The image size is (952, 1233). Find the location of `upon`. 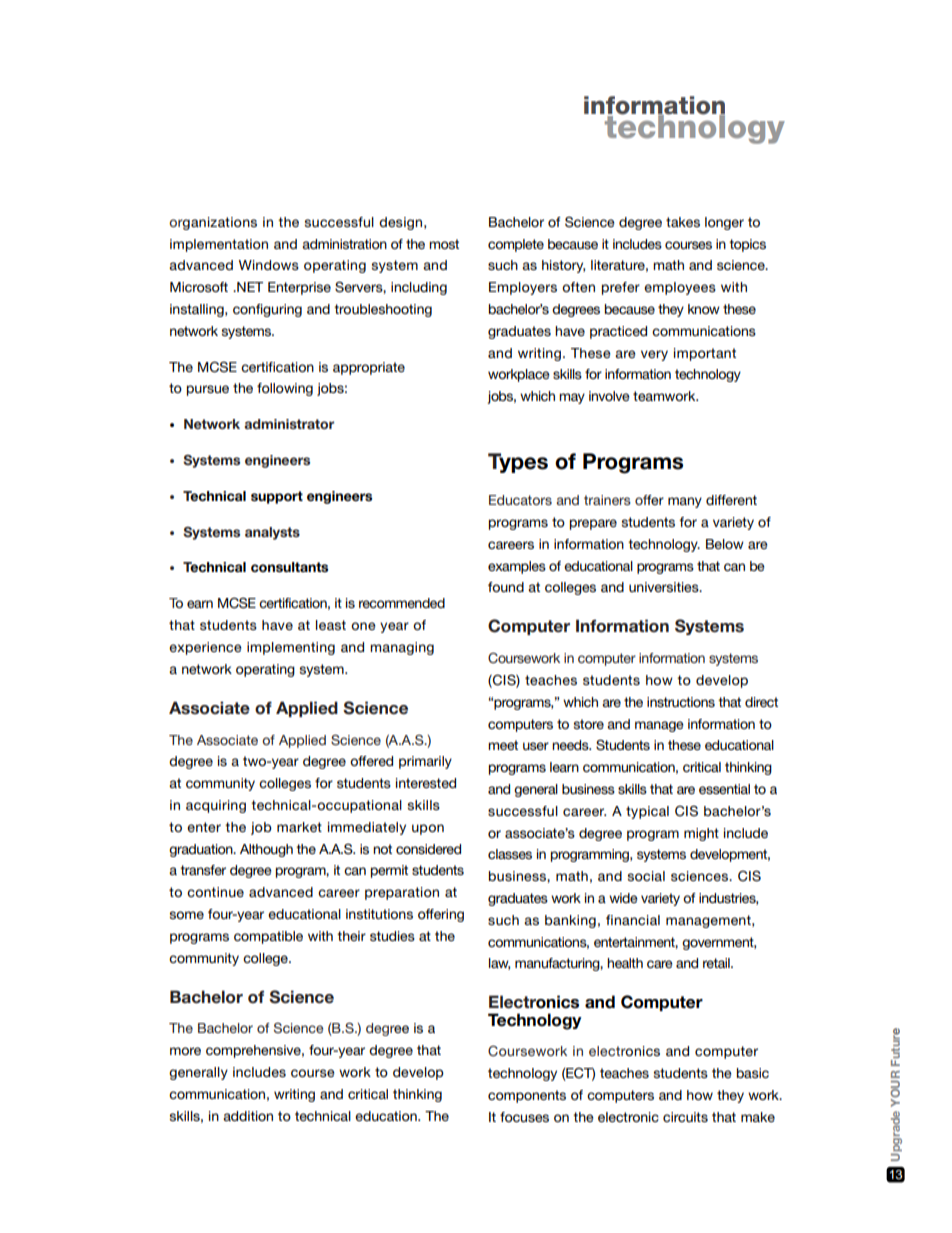

upon is located at coordinates (428, 829).
